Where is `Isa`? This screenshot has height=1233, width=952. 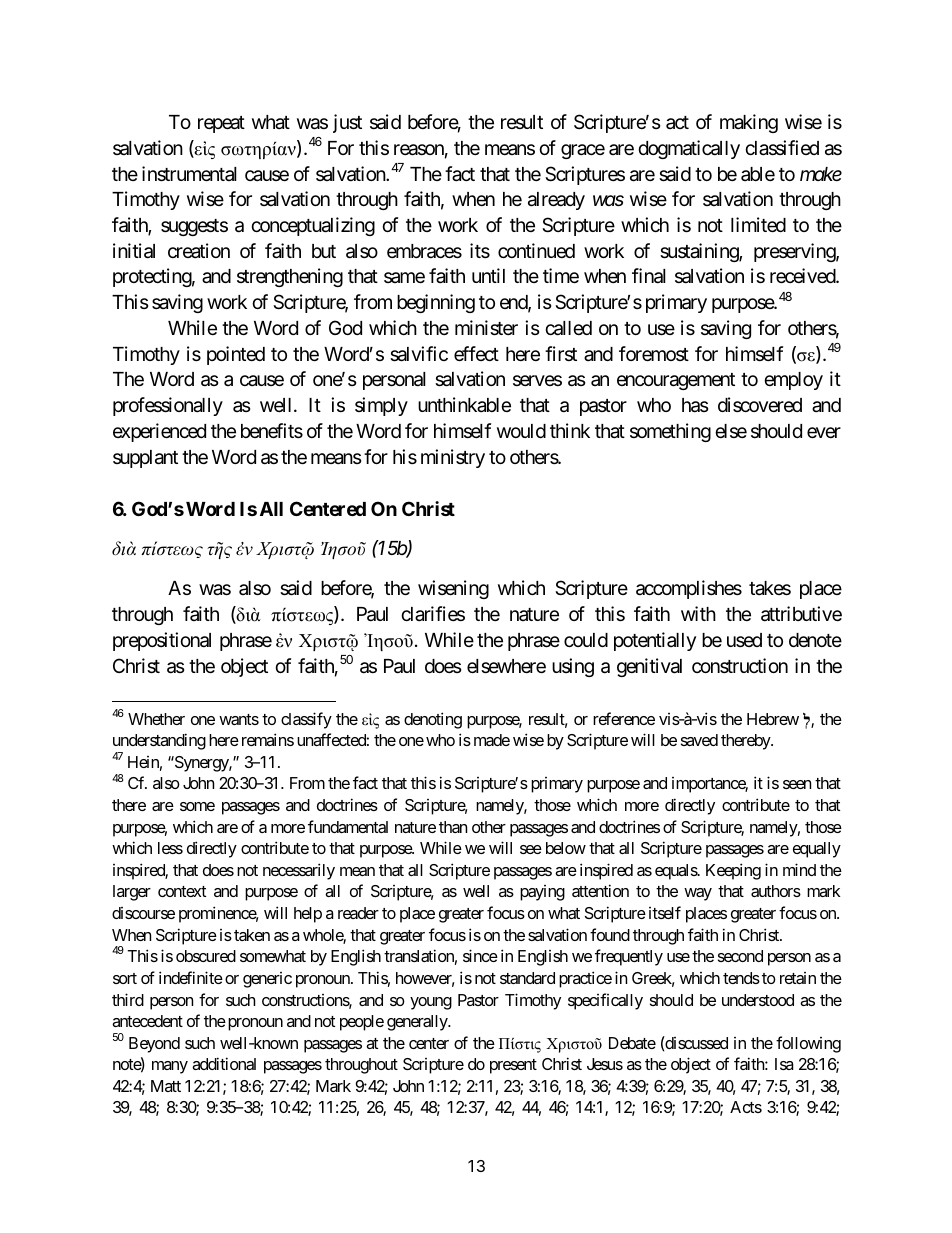
Isa is located at coordinates (784, 1064).
